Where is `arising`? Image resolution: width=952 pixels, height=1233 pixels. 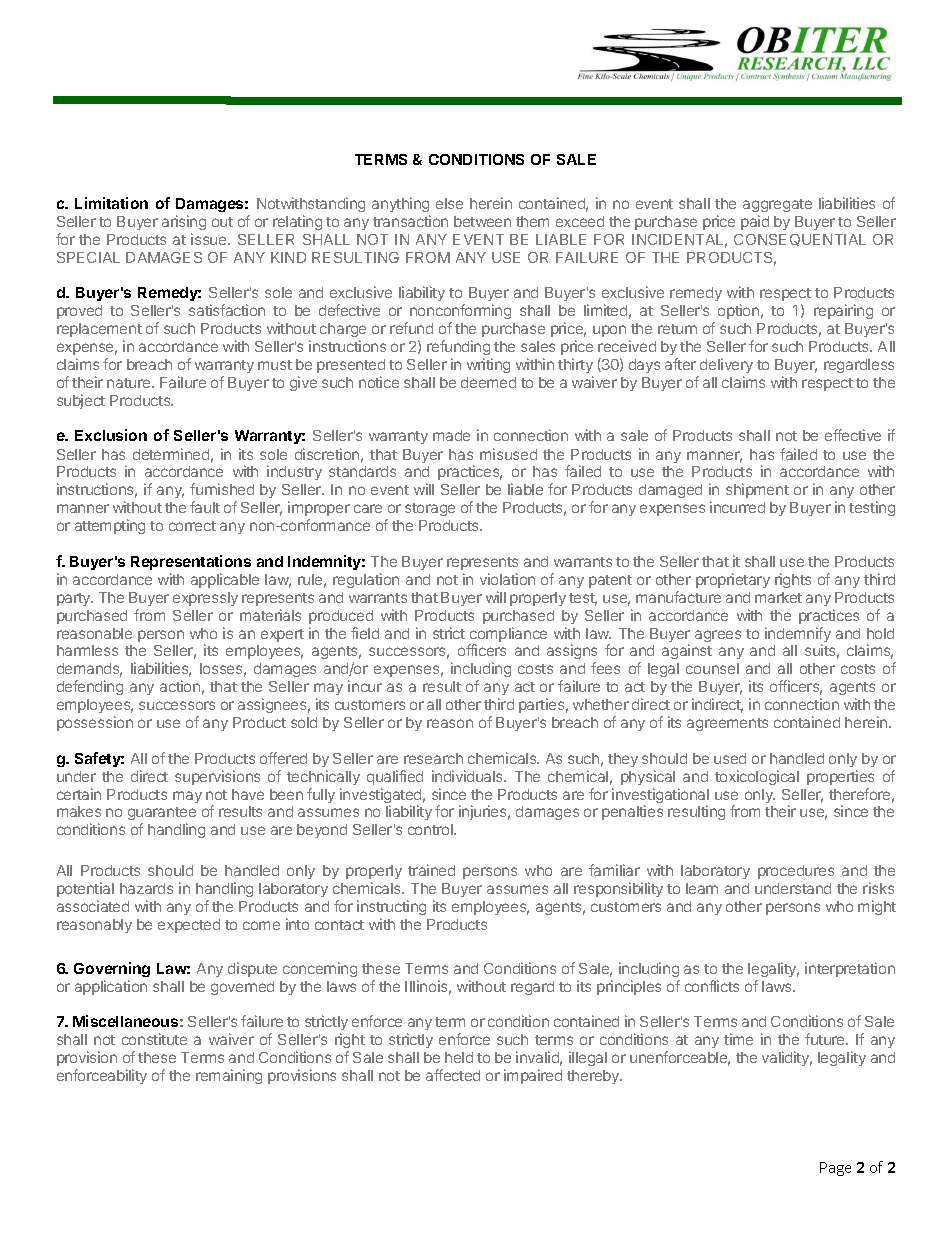 arising is located at coordinates (184, 222).
